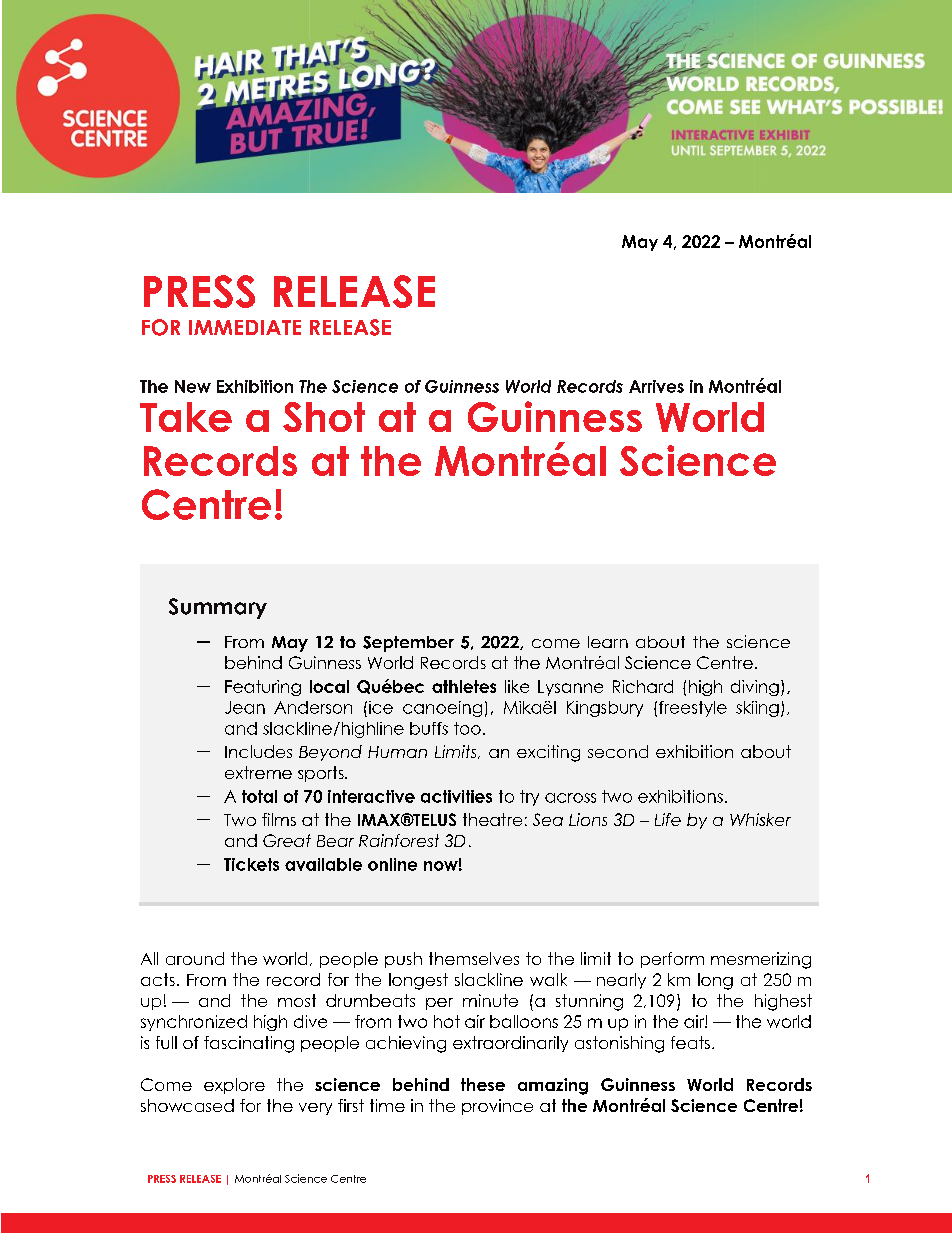  Describe the element at coordinates (245, 327) in the screenshot. I see `IMMEDIATE` at that location.
